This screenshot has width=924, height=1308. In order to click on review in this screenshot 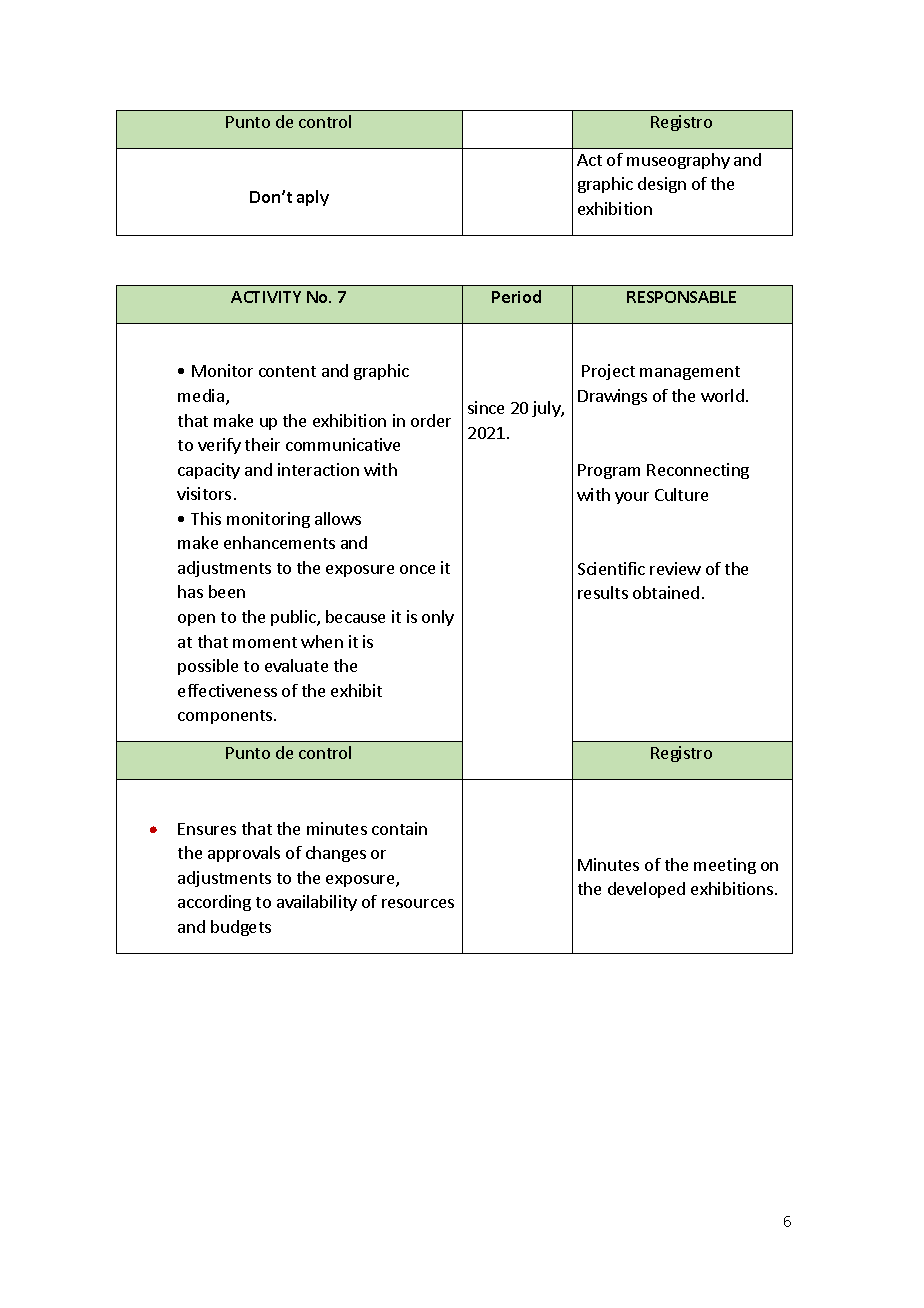, I will do `click(675, 568)`.
